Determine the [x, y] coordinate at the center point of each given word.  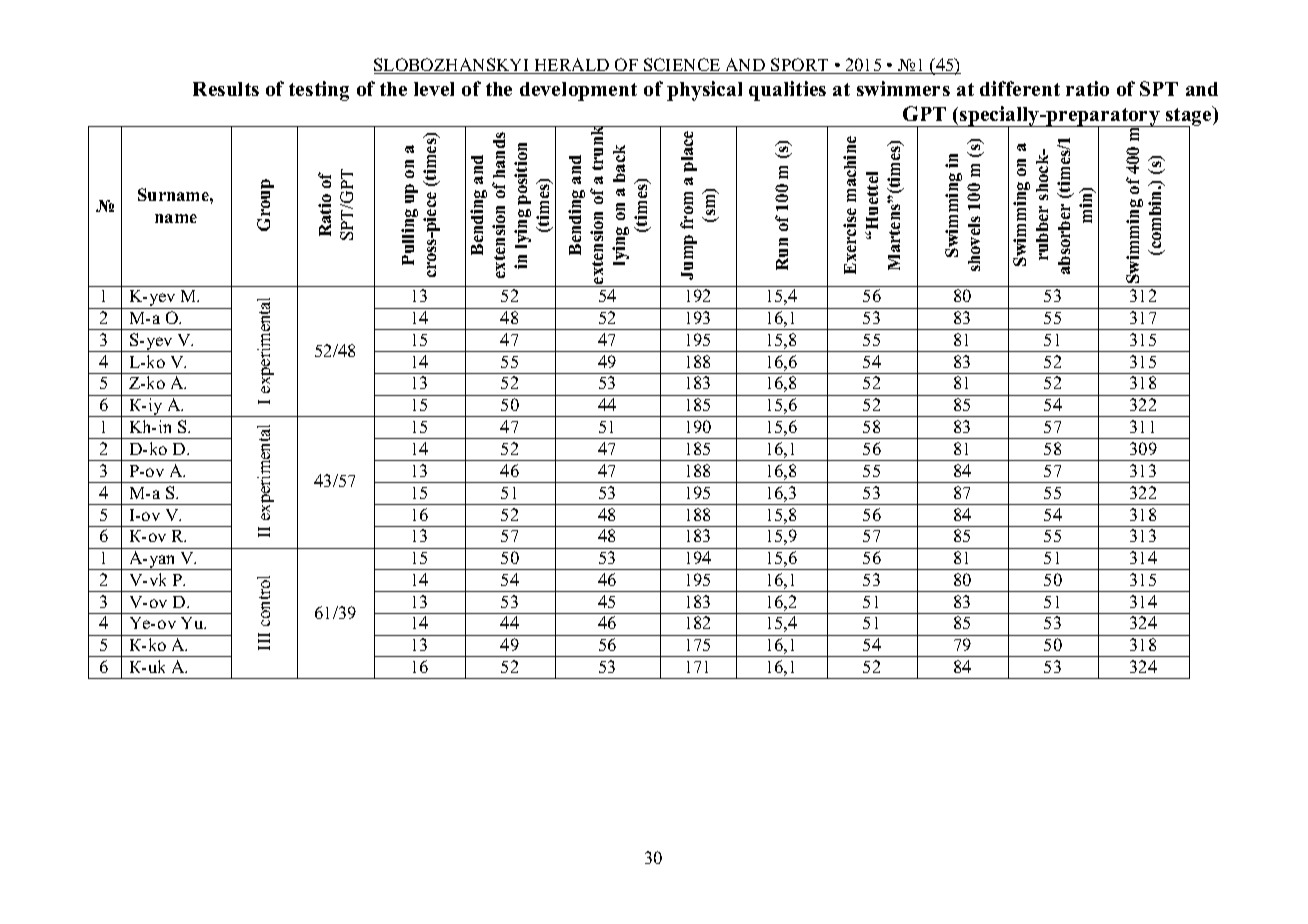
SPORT [800, 66]
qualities [787, 91]
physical [704, 91]
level [434, 89]
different [1020, 88]
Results [226, 89]
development [578, 91]
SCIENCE [682, 66]
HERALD [572, 66]
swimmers [903, 88]
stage [1189, 117]
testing [319, 91]
